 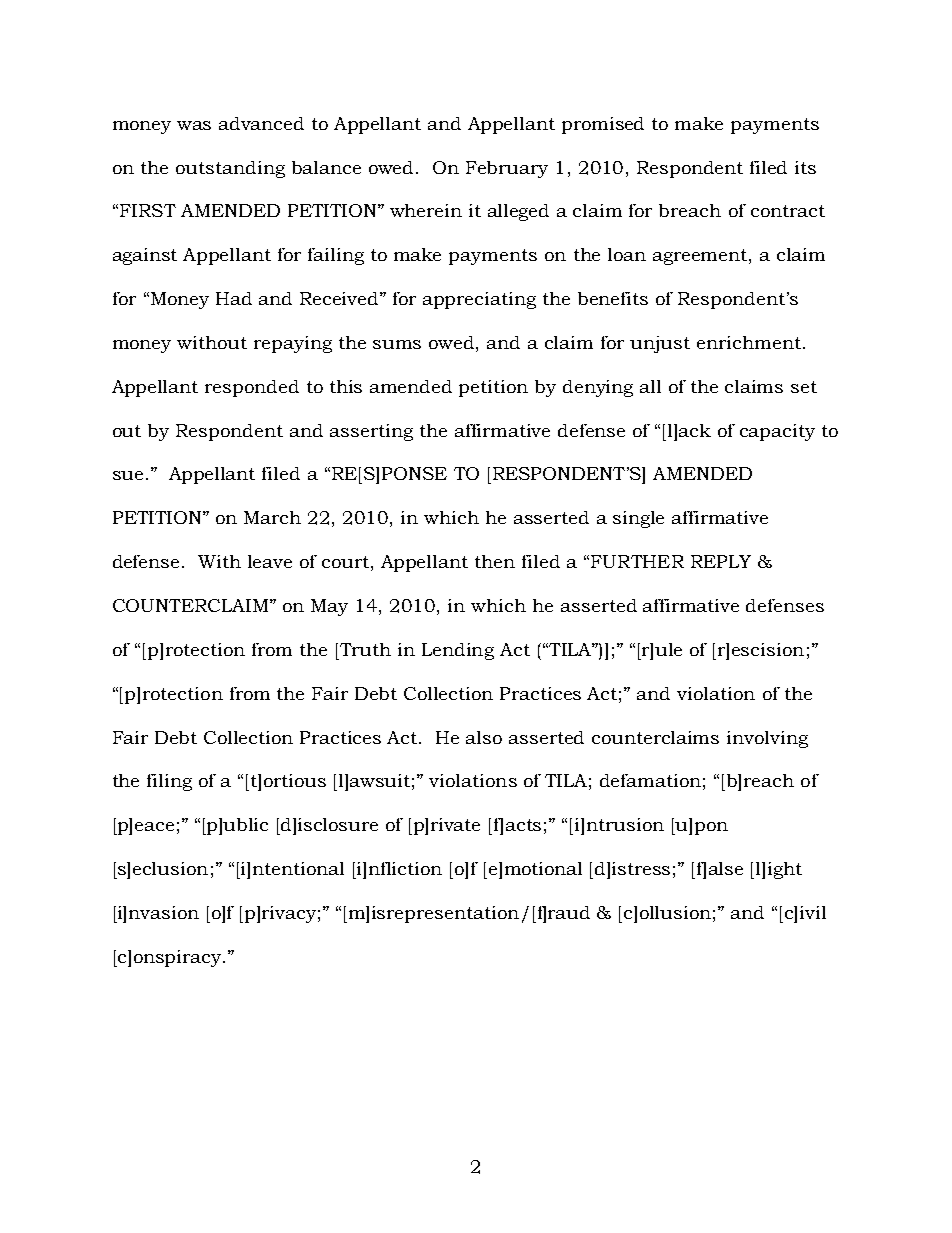 I want to click on promised, so click(x=603, y=125).
